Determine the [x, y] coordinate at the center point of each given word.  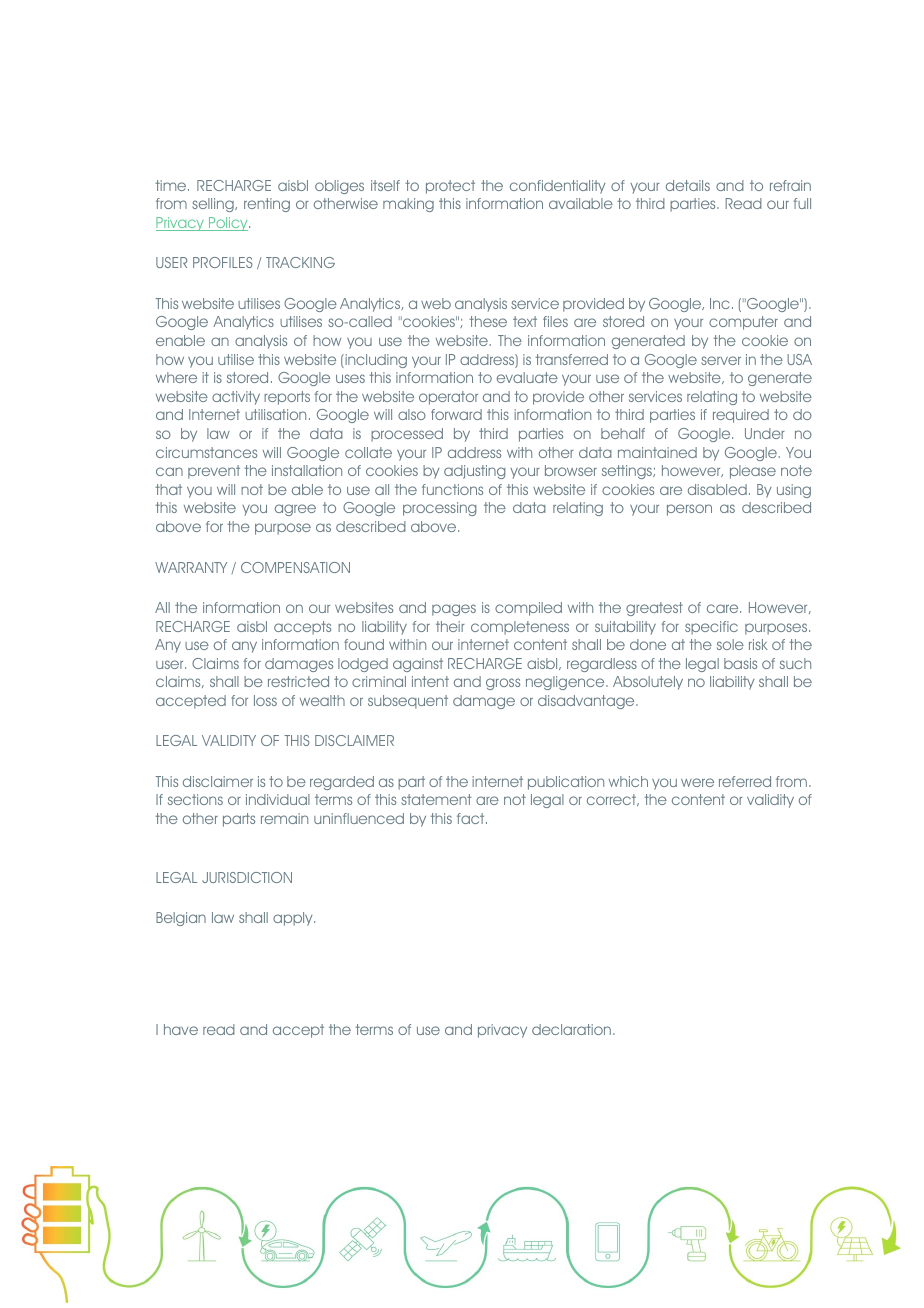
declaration [571, 1029]
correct [612, 800]
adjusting [474, 472]
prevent [214, 472]
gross [503, 684]
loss [265, 700]
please [753, 472]
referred [745, 781]
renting [267, 205]
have [181, 1029]
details [688, 185]
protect [450, 187]
